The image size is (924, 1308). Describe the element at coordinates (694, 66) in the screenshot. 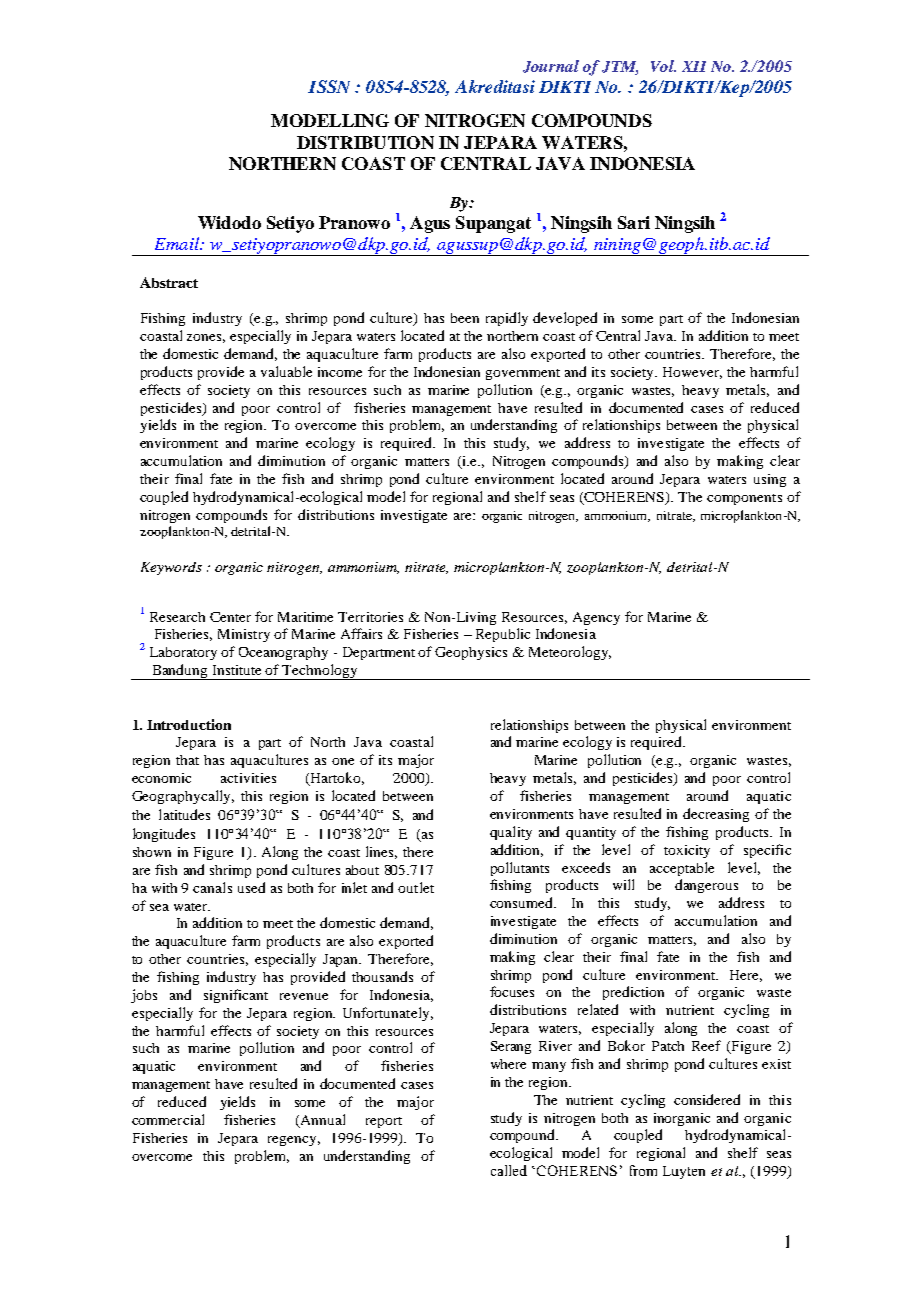

I see `XII` at that location.
